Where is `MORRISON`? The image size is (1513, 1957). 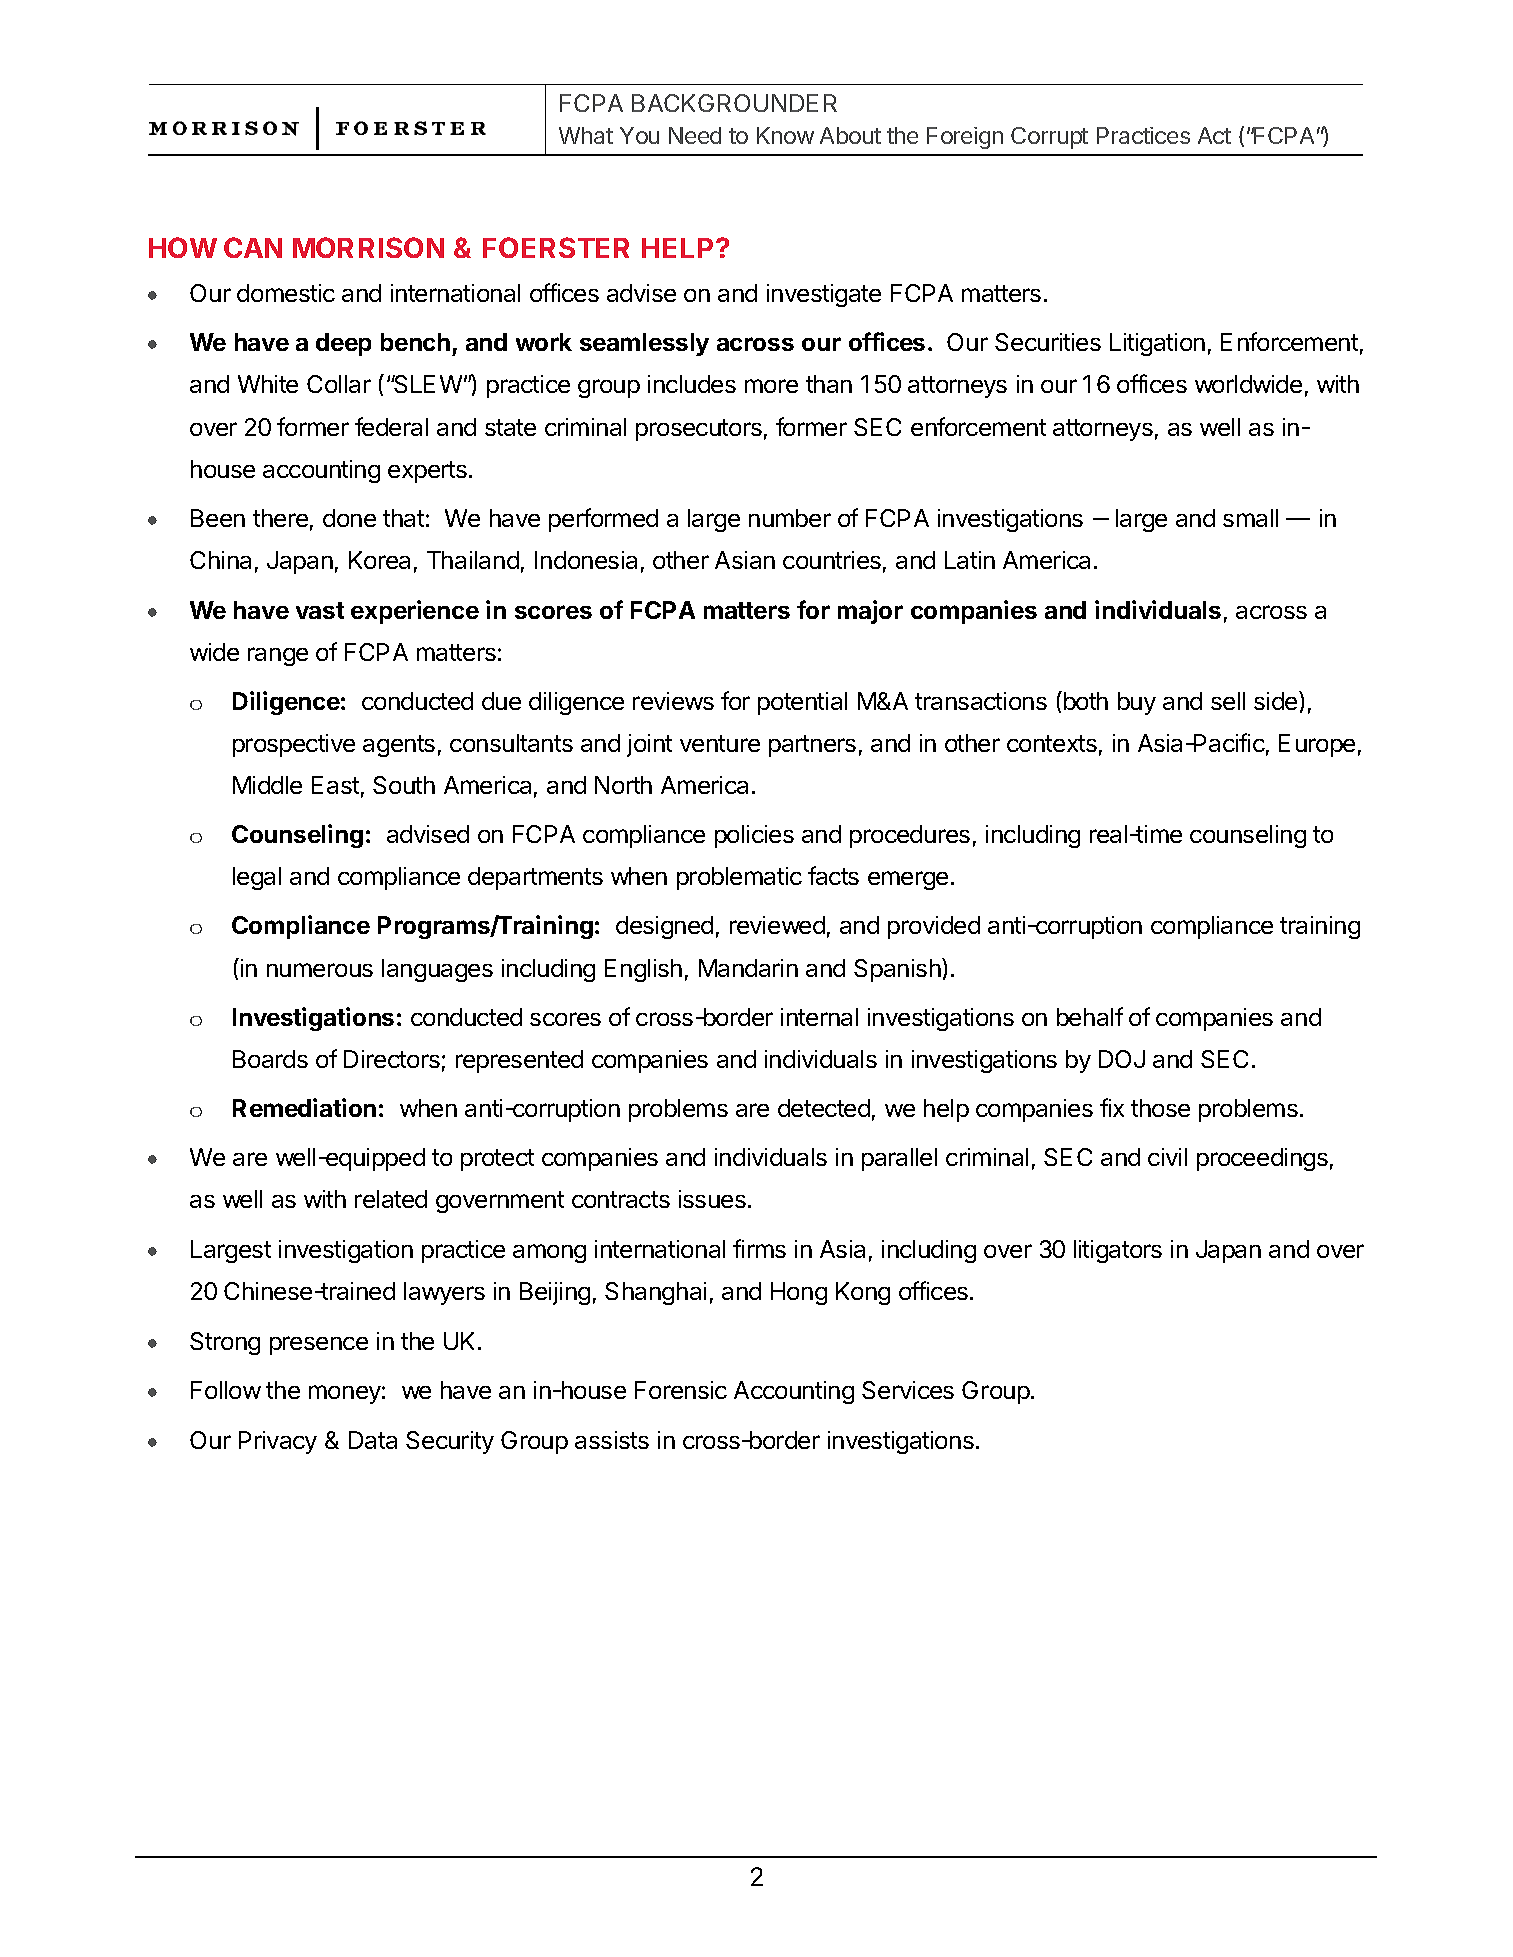 MORRISON is located at coordinates (368, 247).
